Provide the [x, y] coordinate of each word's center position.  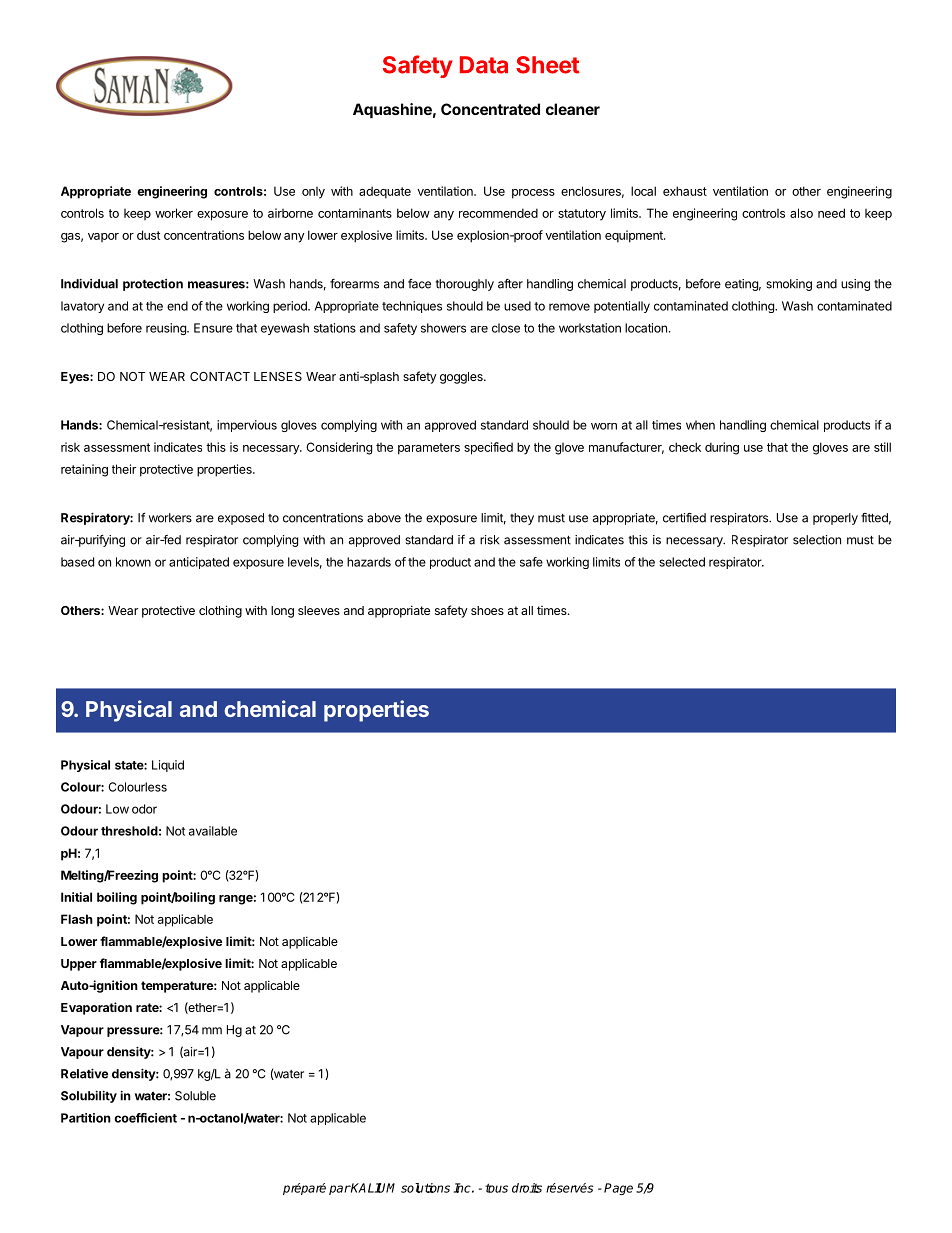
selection [817, 540]
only [313, 193]
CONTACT [220, 376]
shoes [487, 610]
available [213, 831]
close [506, 328]
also [801, 213]
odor [144, 809]
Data [484, 65]
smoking [789, 285]
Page [618, 1189]
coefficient [145, 1118]
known [133, 562]
